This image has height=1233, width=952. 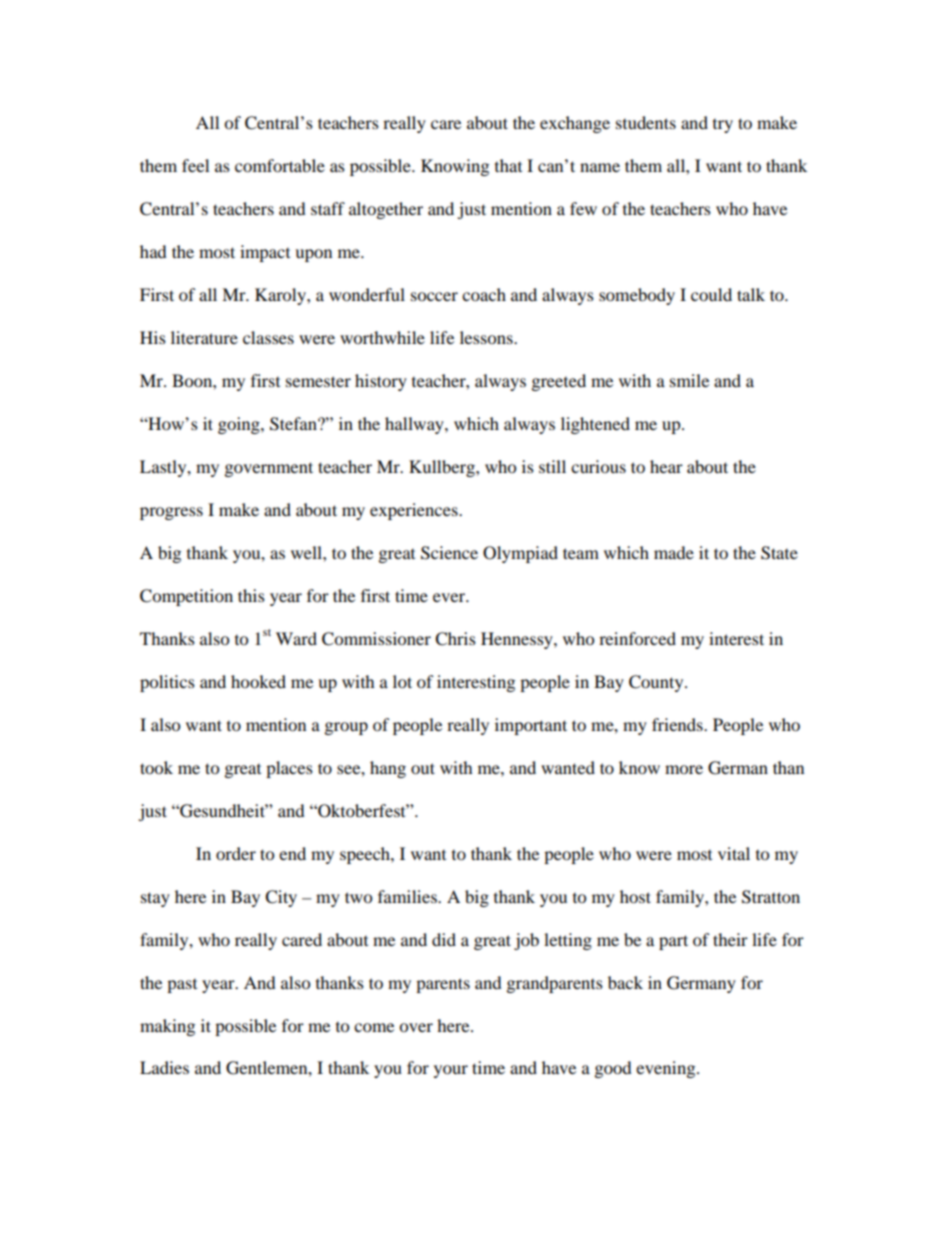 I want to click on ever, so click(x=450, y=597).
